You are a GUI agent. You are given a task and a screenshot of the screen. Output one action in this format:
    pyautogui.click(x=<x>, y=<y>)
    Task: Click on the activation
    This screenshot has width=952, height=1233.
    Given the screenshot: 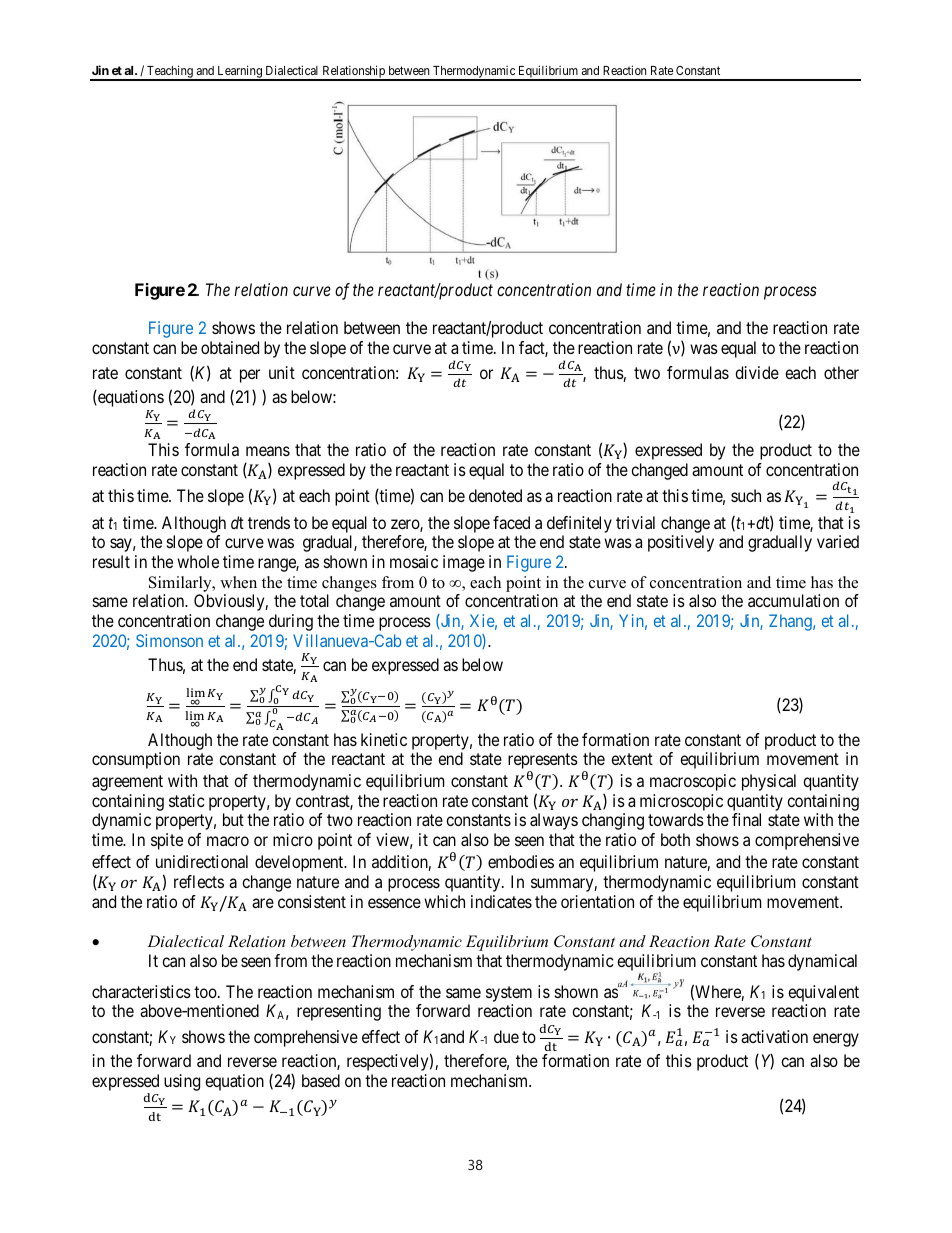 What is the action you would take?
    pyautogui.click(x=774, y=1036)
